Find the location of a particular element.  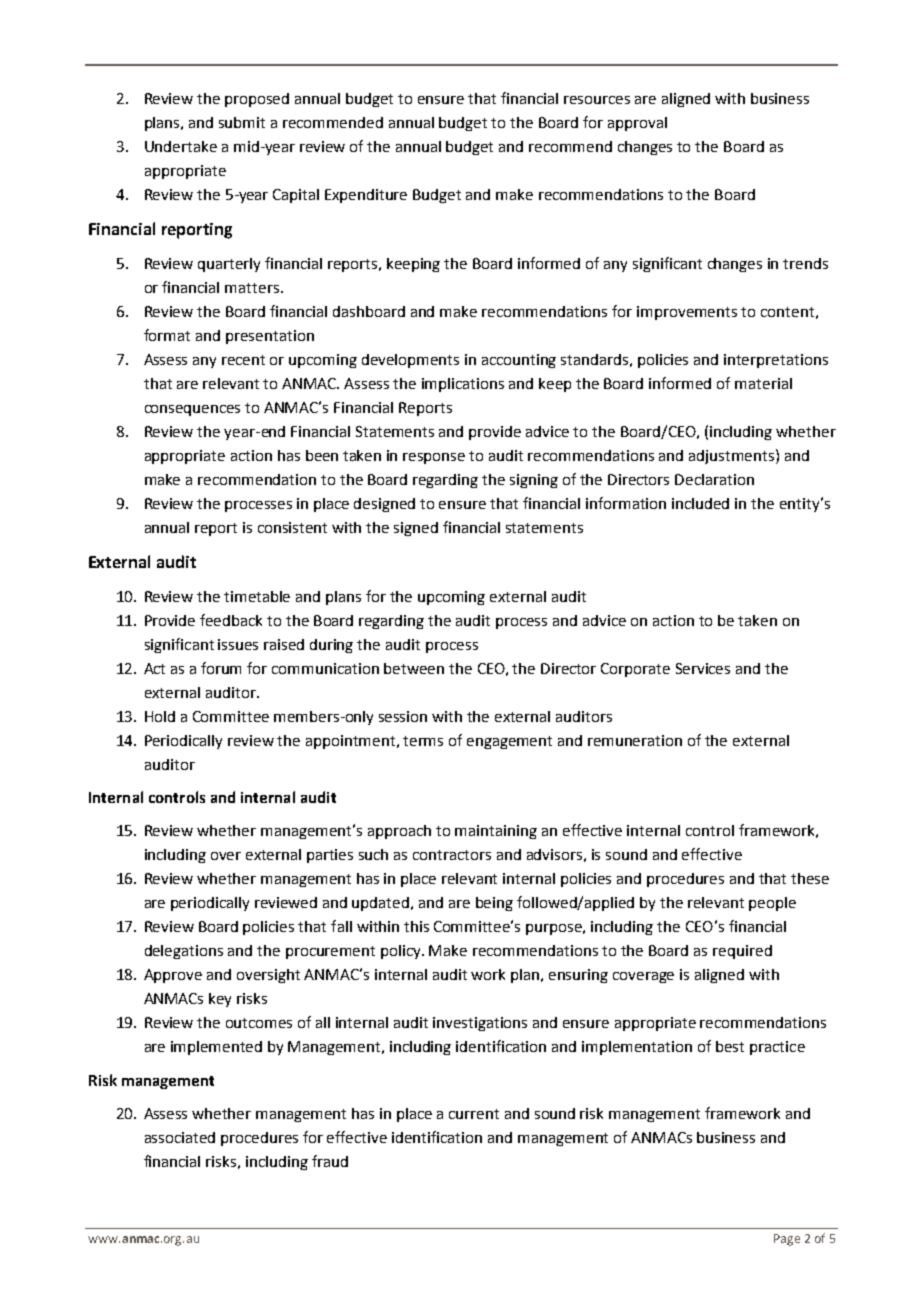

Declaration is located at coordinates (714, 479).
